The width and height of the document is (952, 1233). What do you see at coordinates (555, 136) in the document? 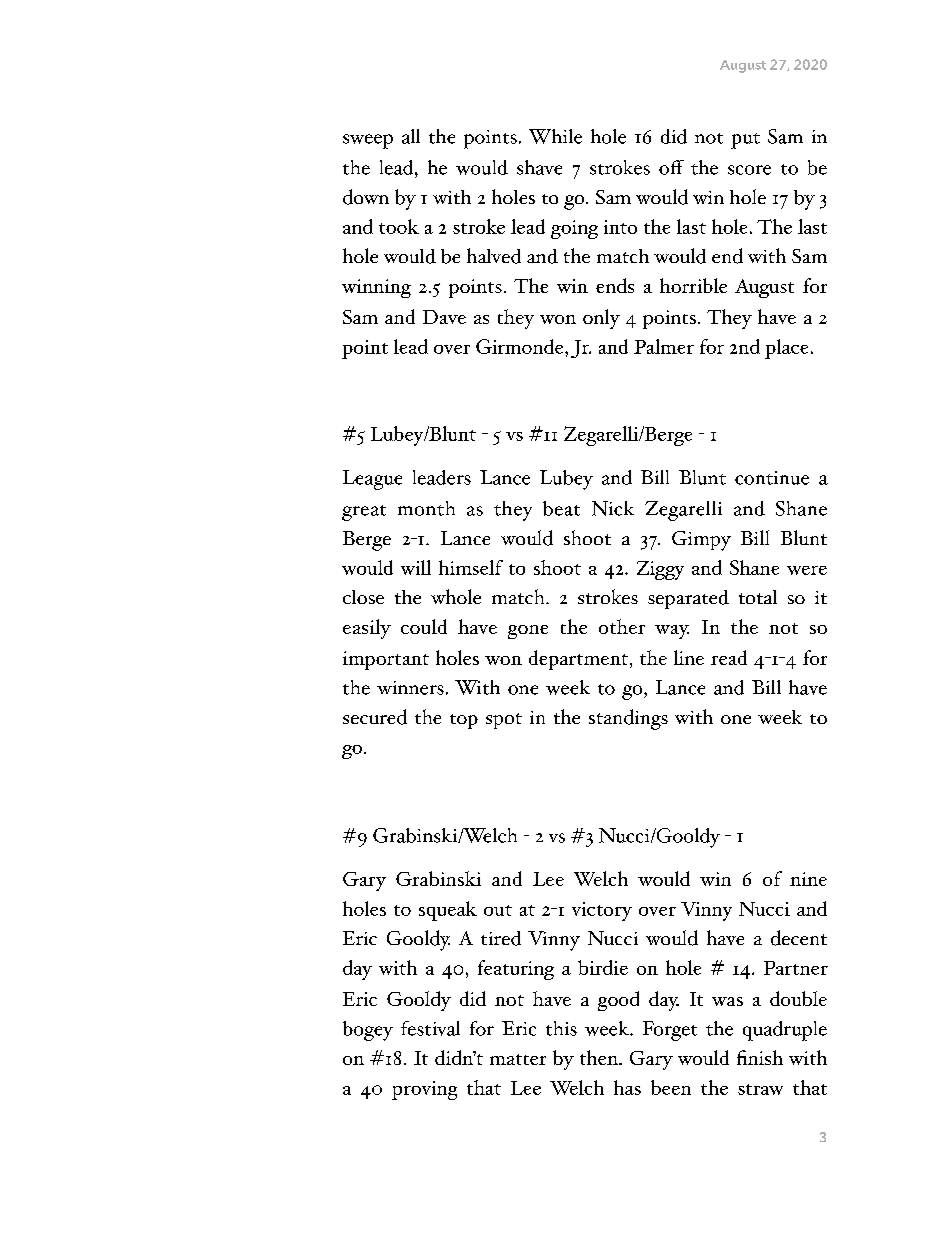
I see `While` at bounding box center [555, 136].
